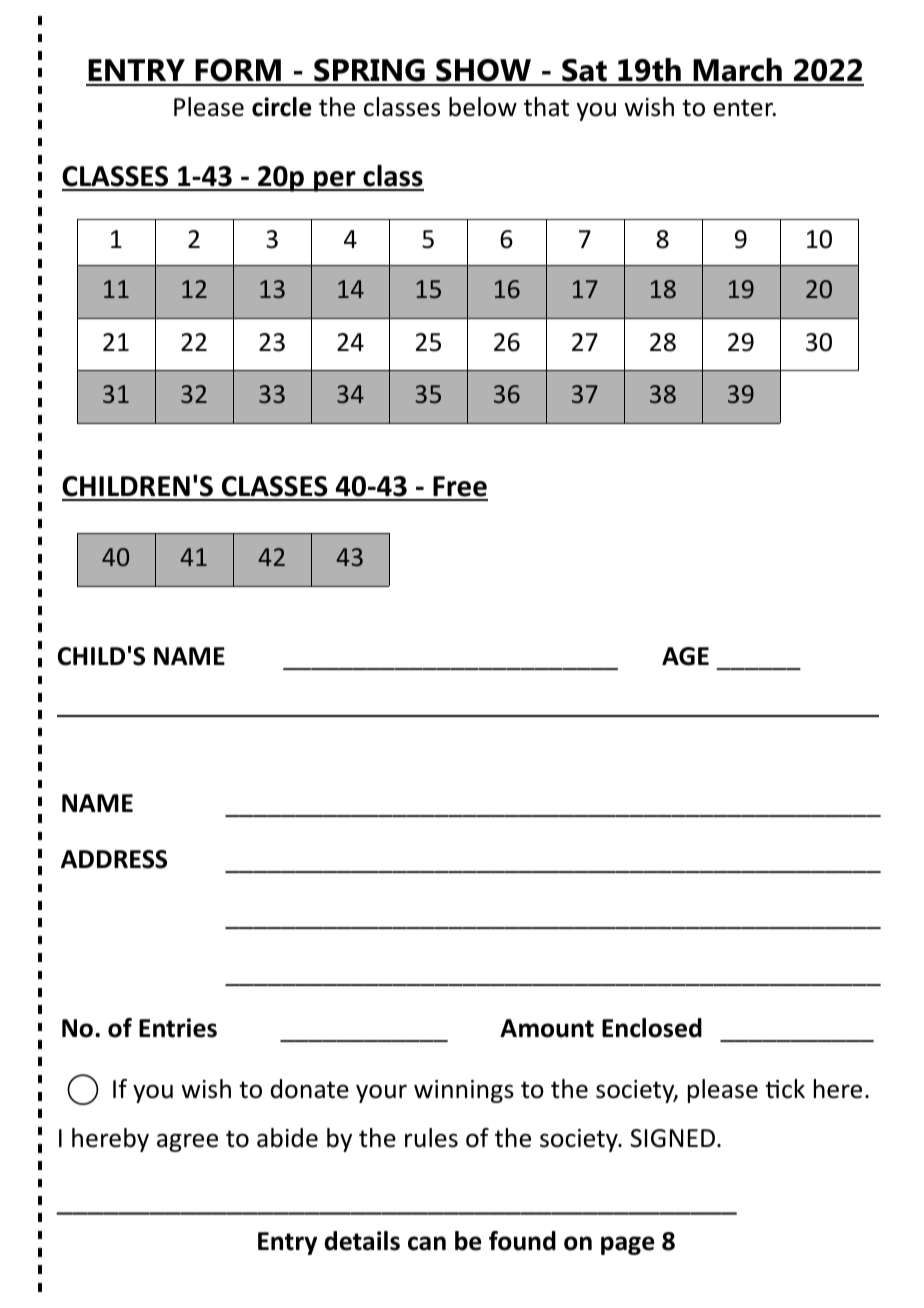 Image resolution: width=924 pixels, height=1308 pixels. What do you see at coordinates (483, 107) in the screenshot?
I see `below` at bounding box center [483, 107].
